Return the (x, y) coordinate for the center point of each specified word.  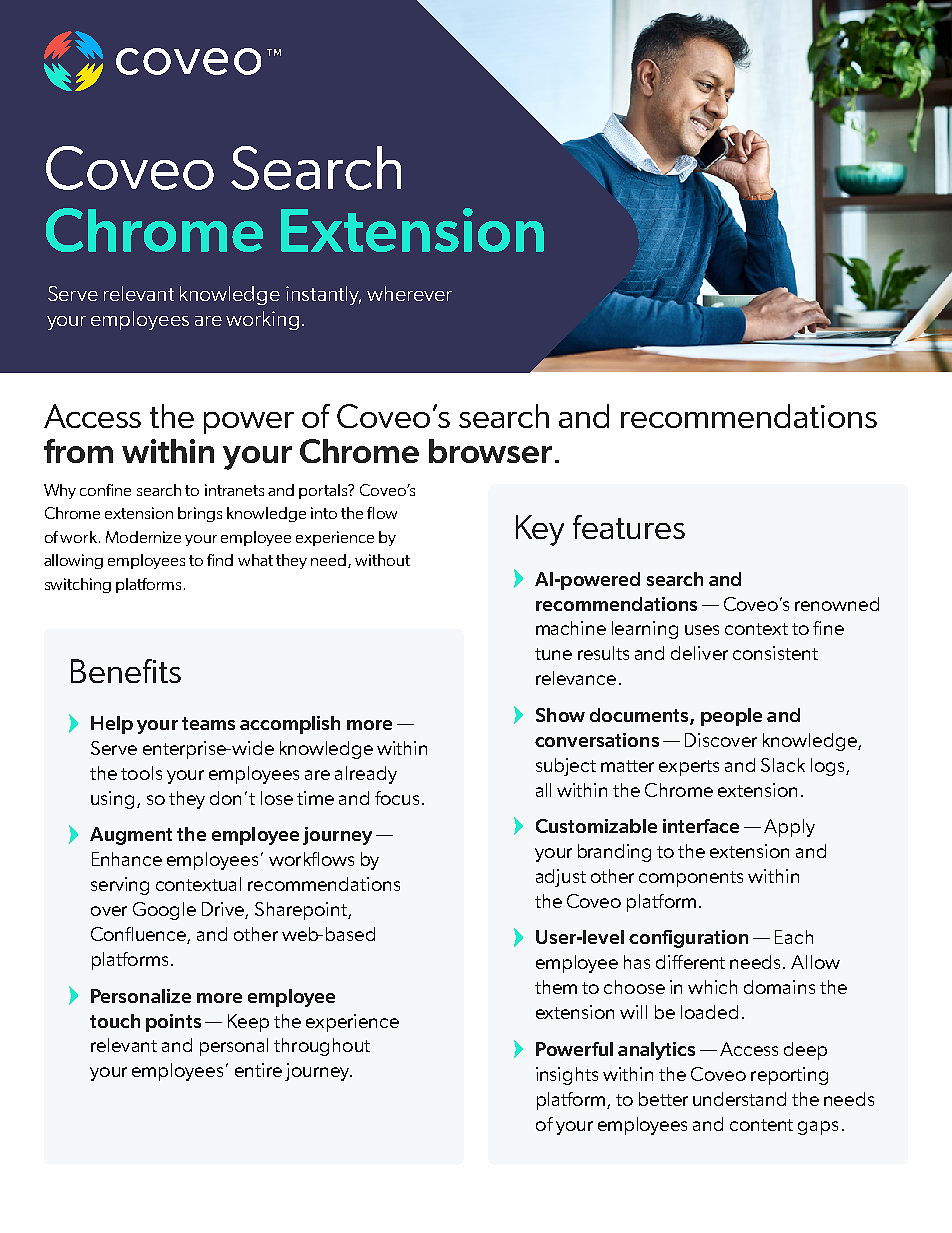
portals (324, 491)
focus (397, 798)
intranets (234, 490)
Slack (783, 765)
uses (702, 630)
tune (553, 654)
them (556, 987)
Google (164, 911)
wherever (409, 293)
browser (490, 451)
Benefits (126, 671)
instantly (323, 295)
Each (794, 937)
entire (258, 1070)
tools (141, 773)
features (629, 527)
